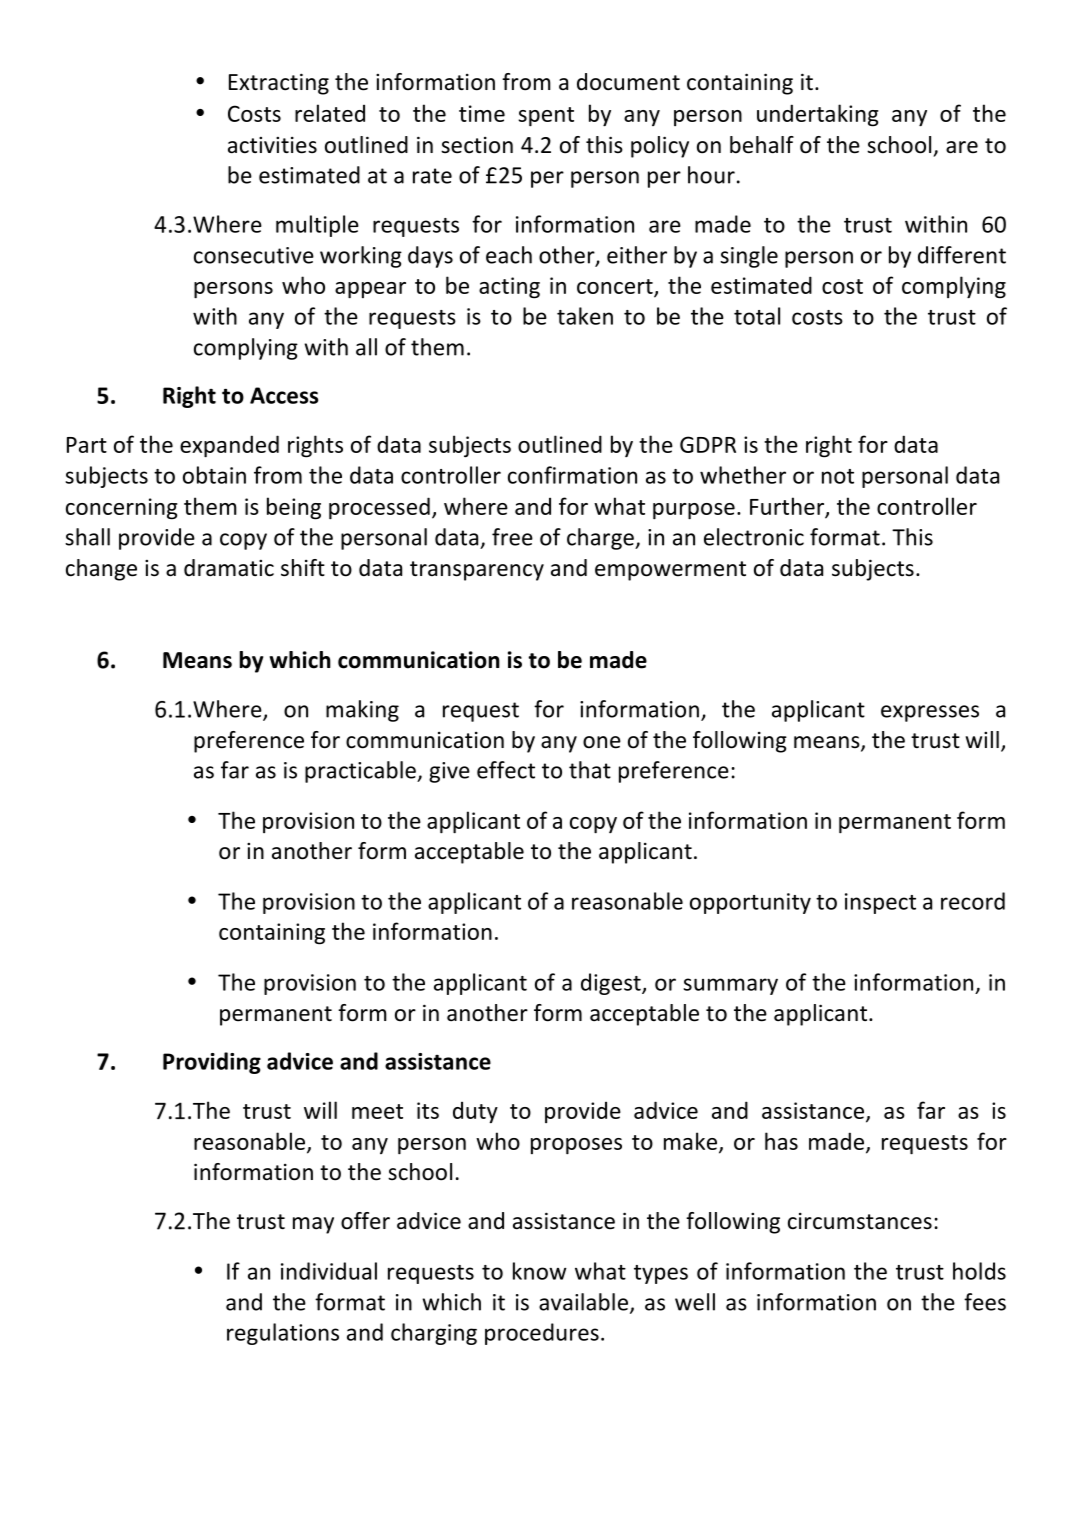 The image size is (1071, 1516). What do you see at coordinates (272, 145) in the screenshot?
I see `activities` at bounding box center [272, 145].
